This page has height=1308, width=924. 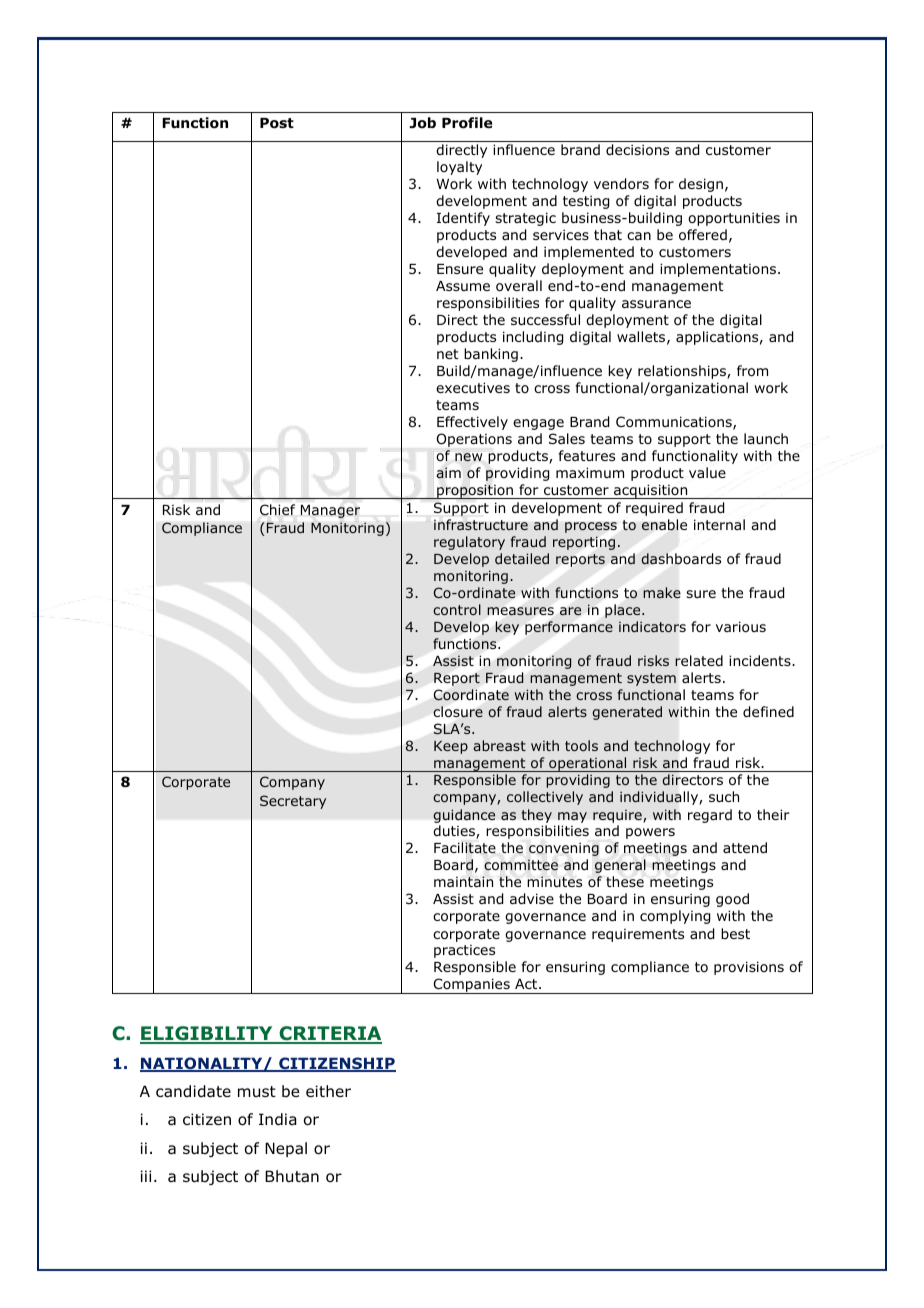 I want to click on control, so click(x=457, y=609).
